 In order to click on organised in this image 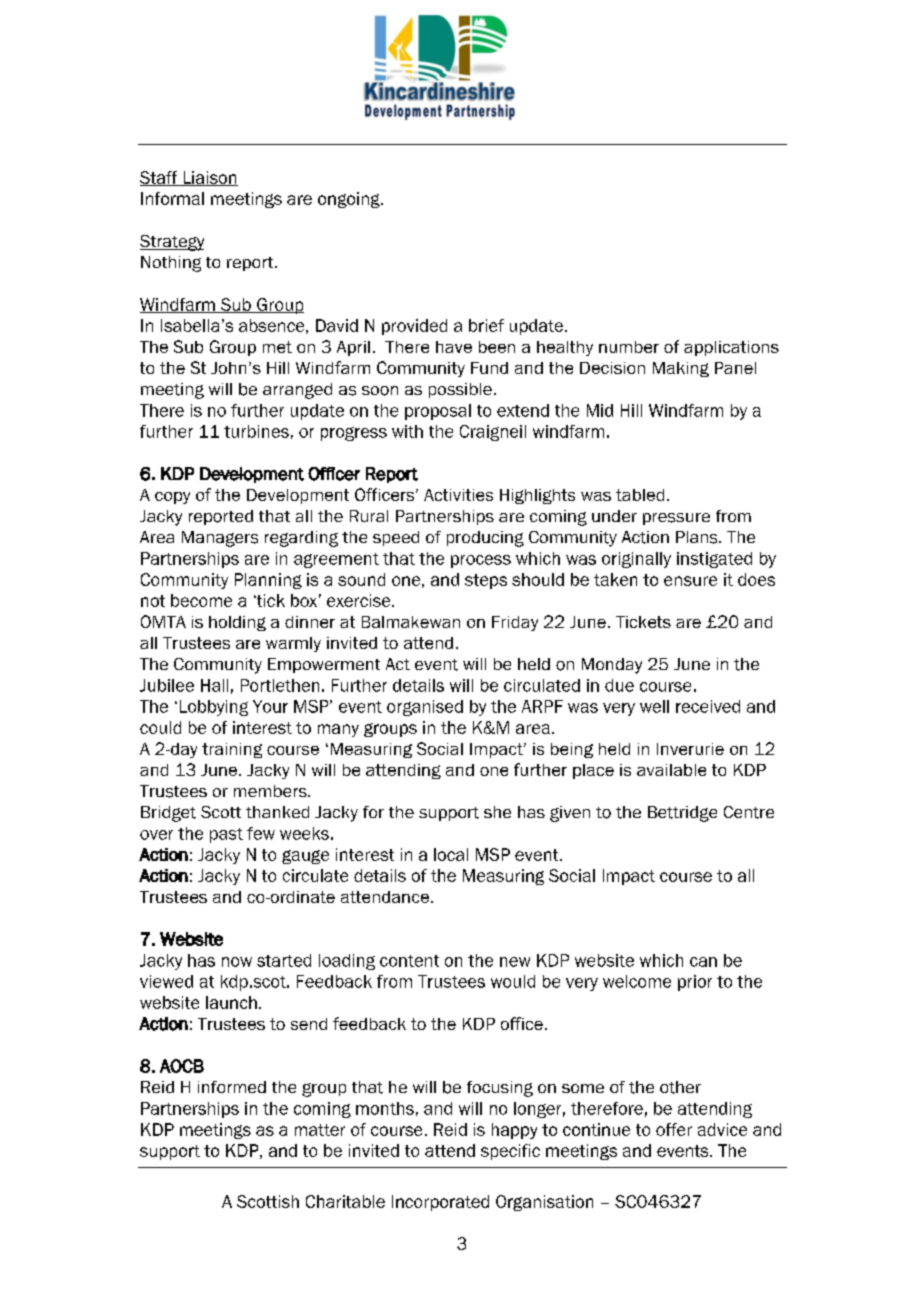, I will do `click(425, 708)`.
